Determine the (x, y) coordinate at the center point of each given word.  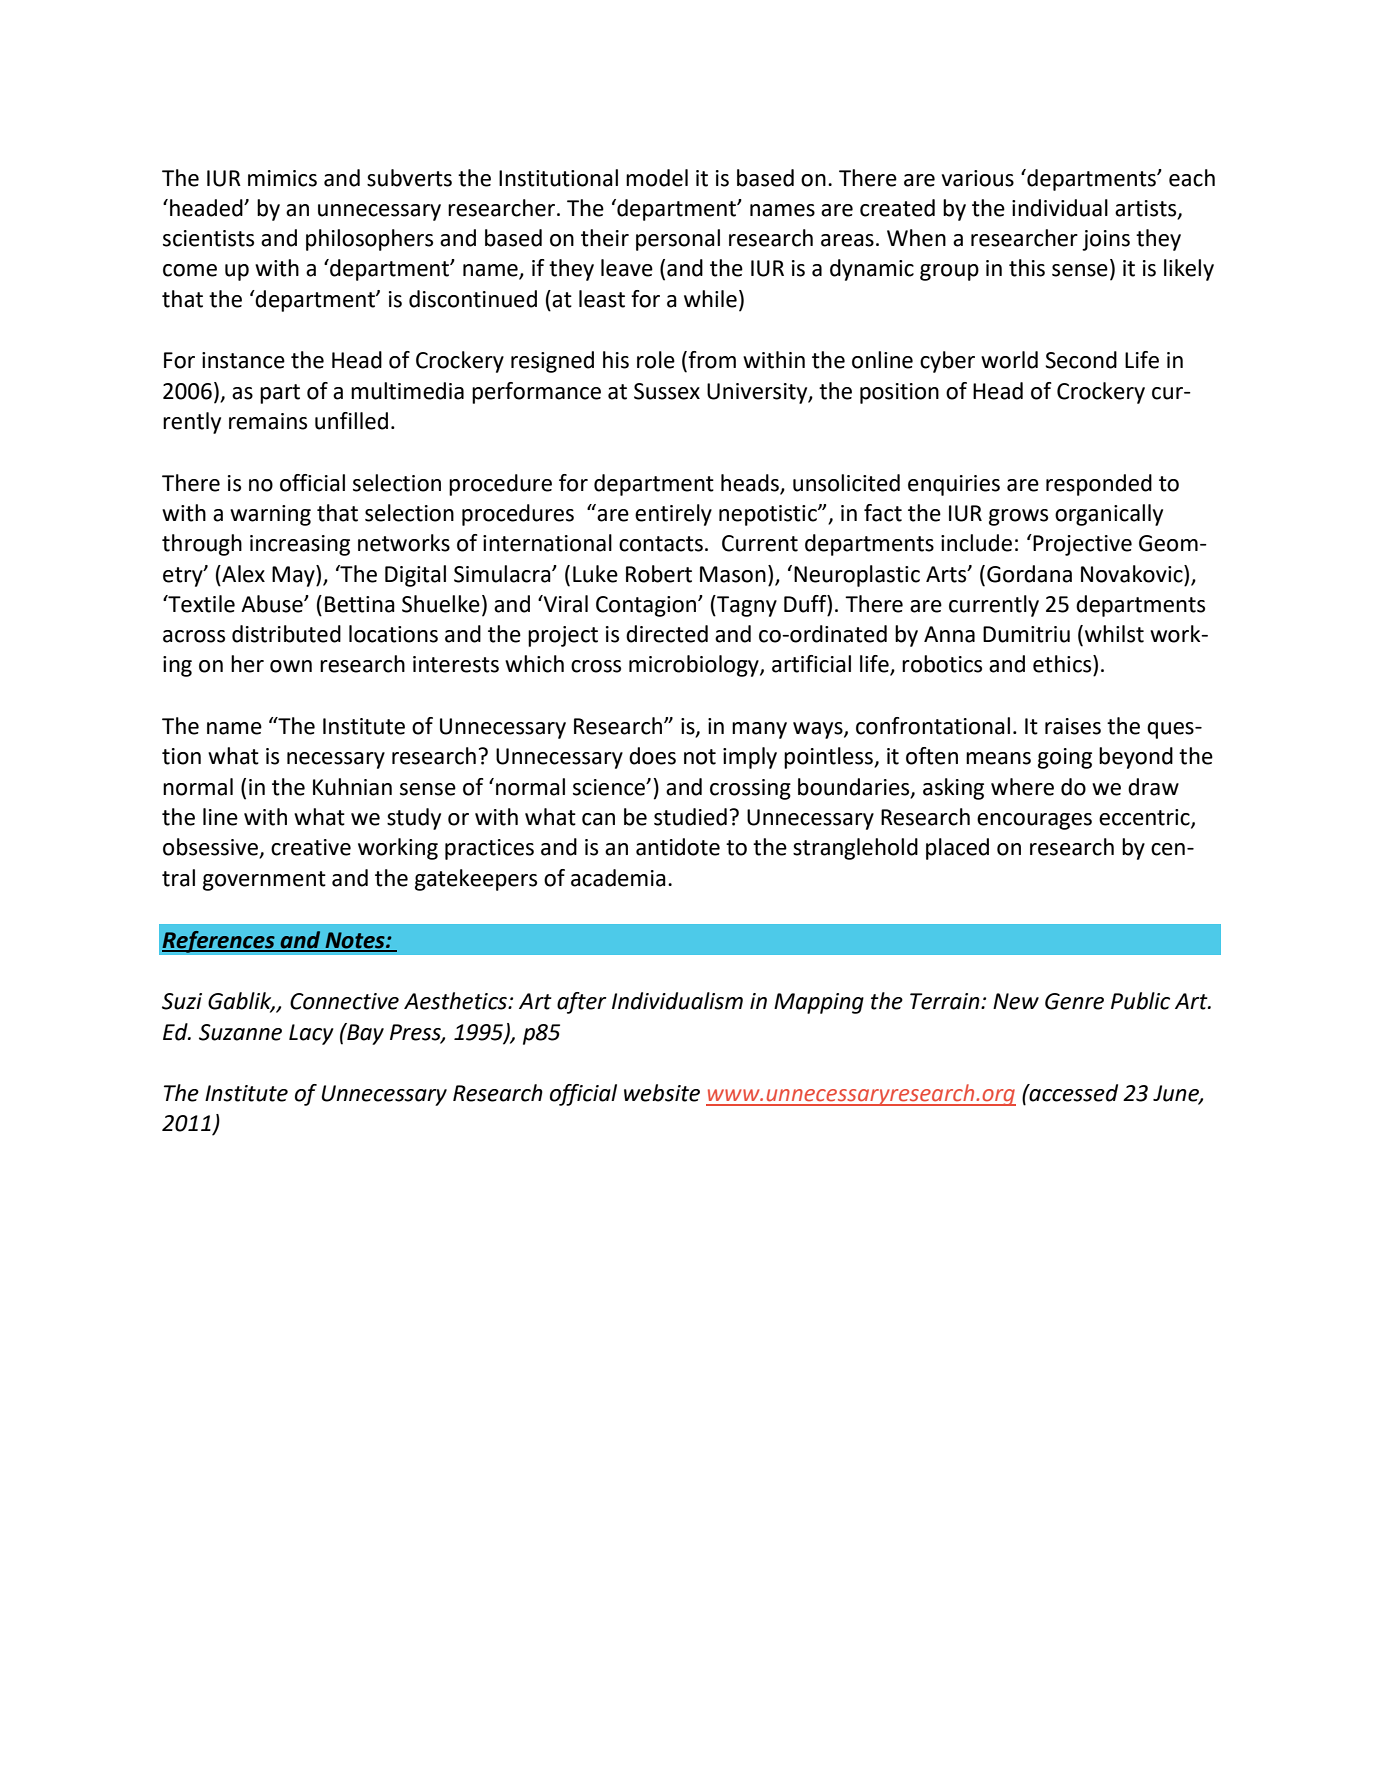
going (1065, 758)
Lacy (311, 1034)
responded (1099, 485)
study (414, 819)
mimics (282, 178)
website (662, 1093)
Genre (1074, 1001)
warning (270, 515)
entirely (673, 515)
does (652, 756)
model (657, 178)
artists (1147, 209)
